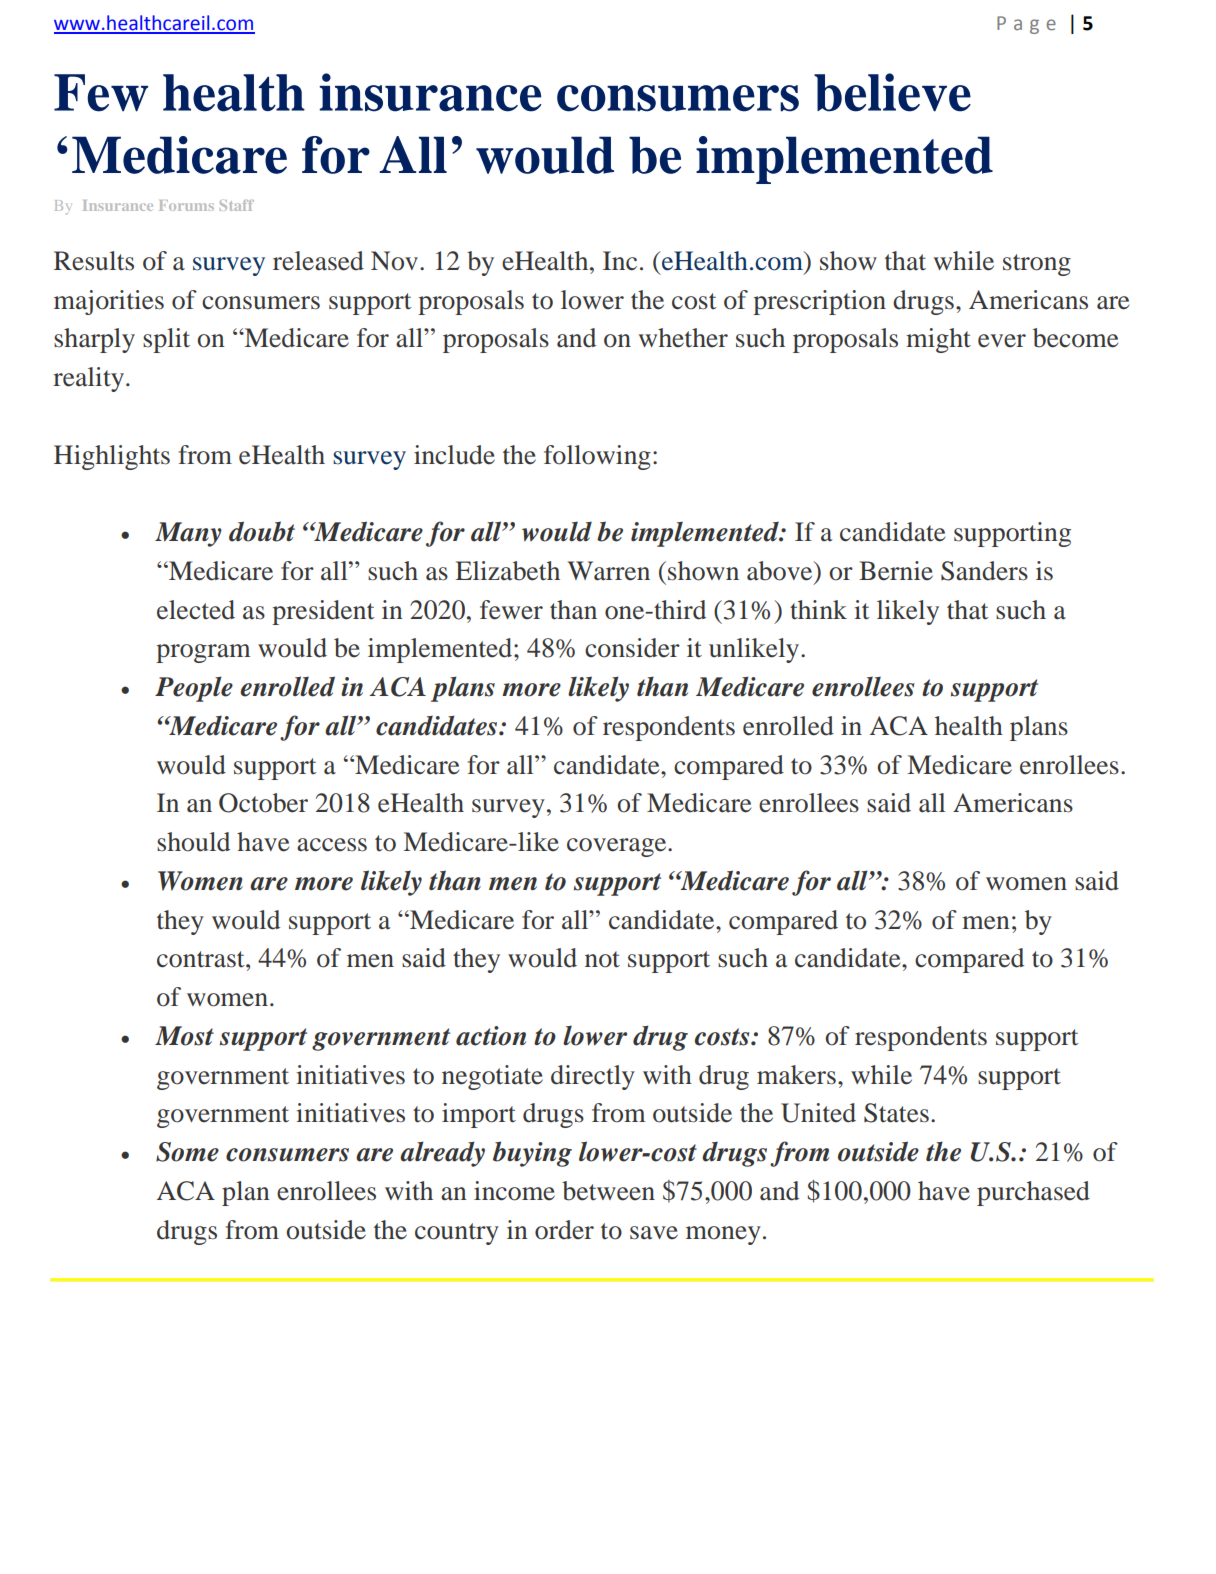  I want to click on believe, so click(892, 92).
